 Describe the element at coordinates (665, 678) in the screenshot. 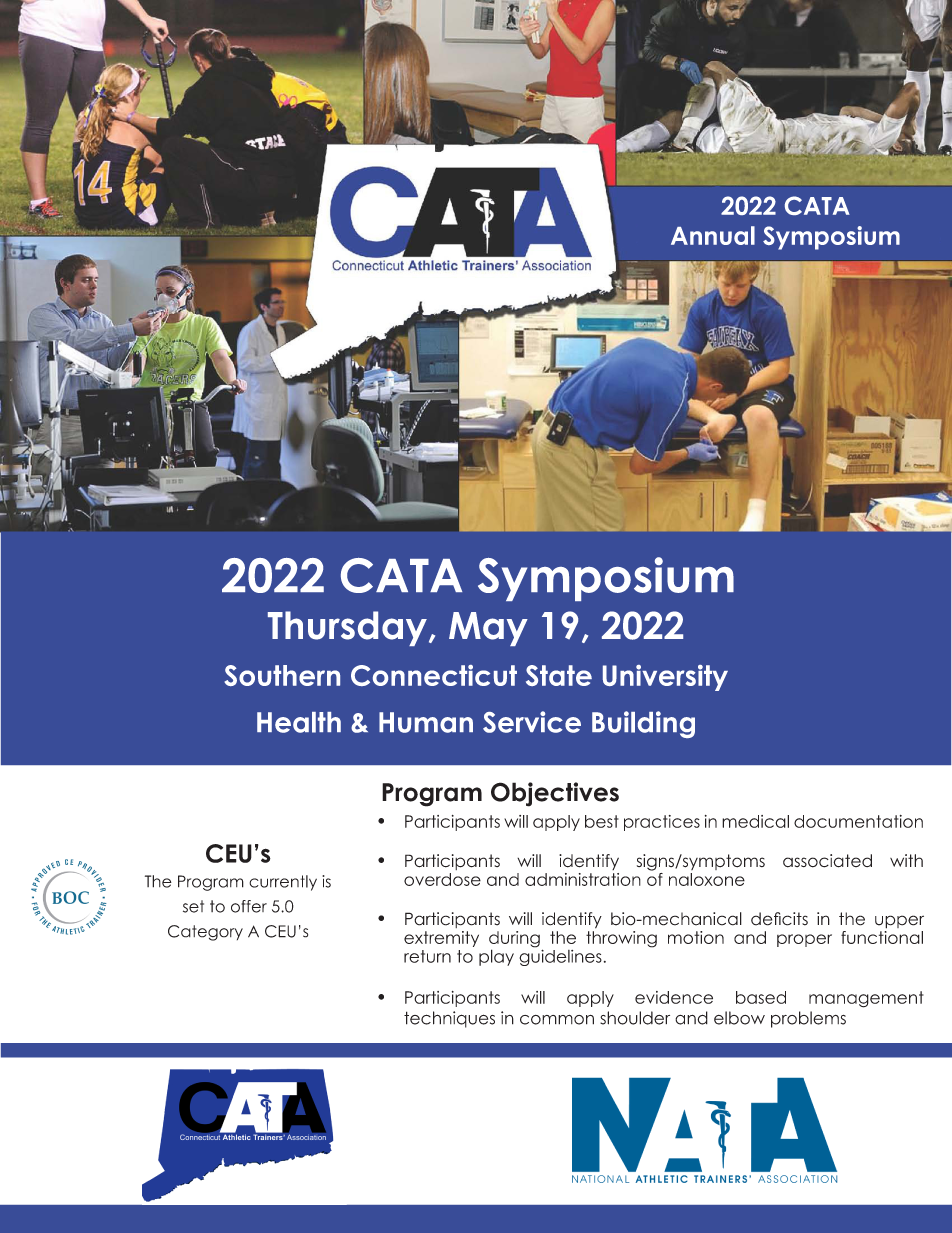

I see `University` at that location.
